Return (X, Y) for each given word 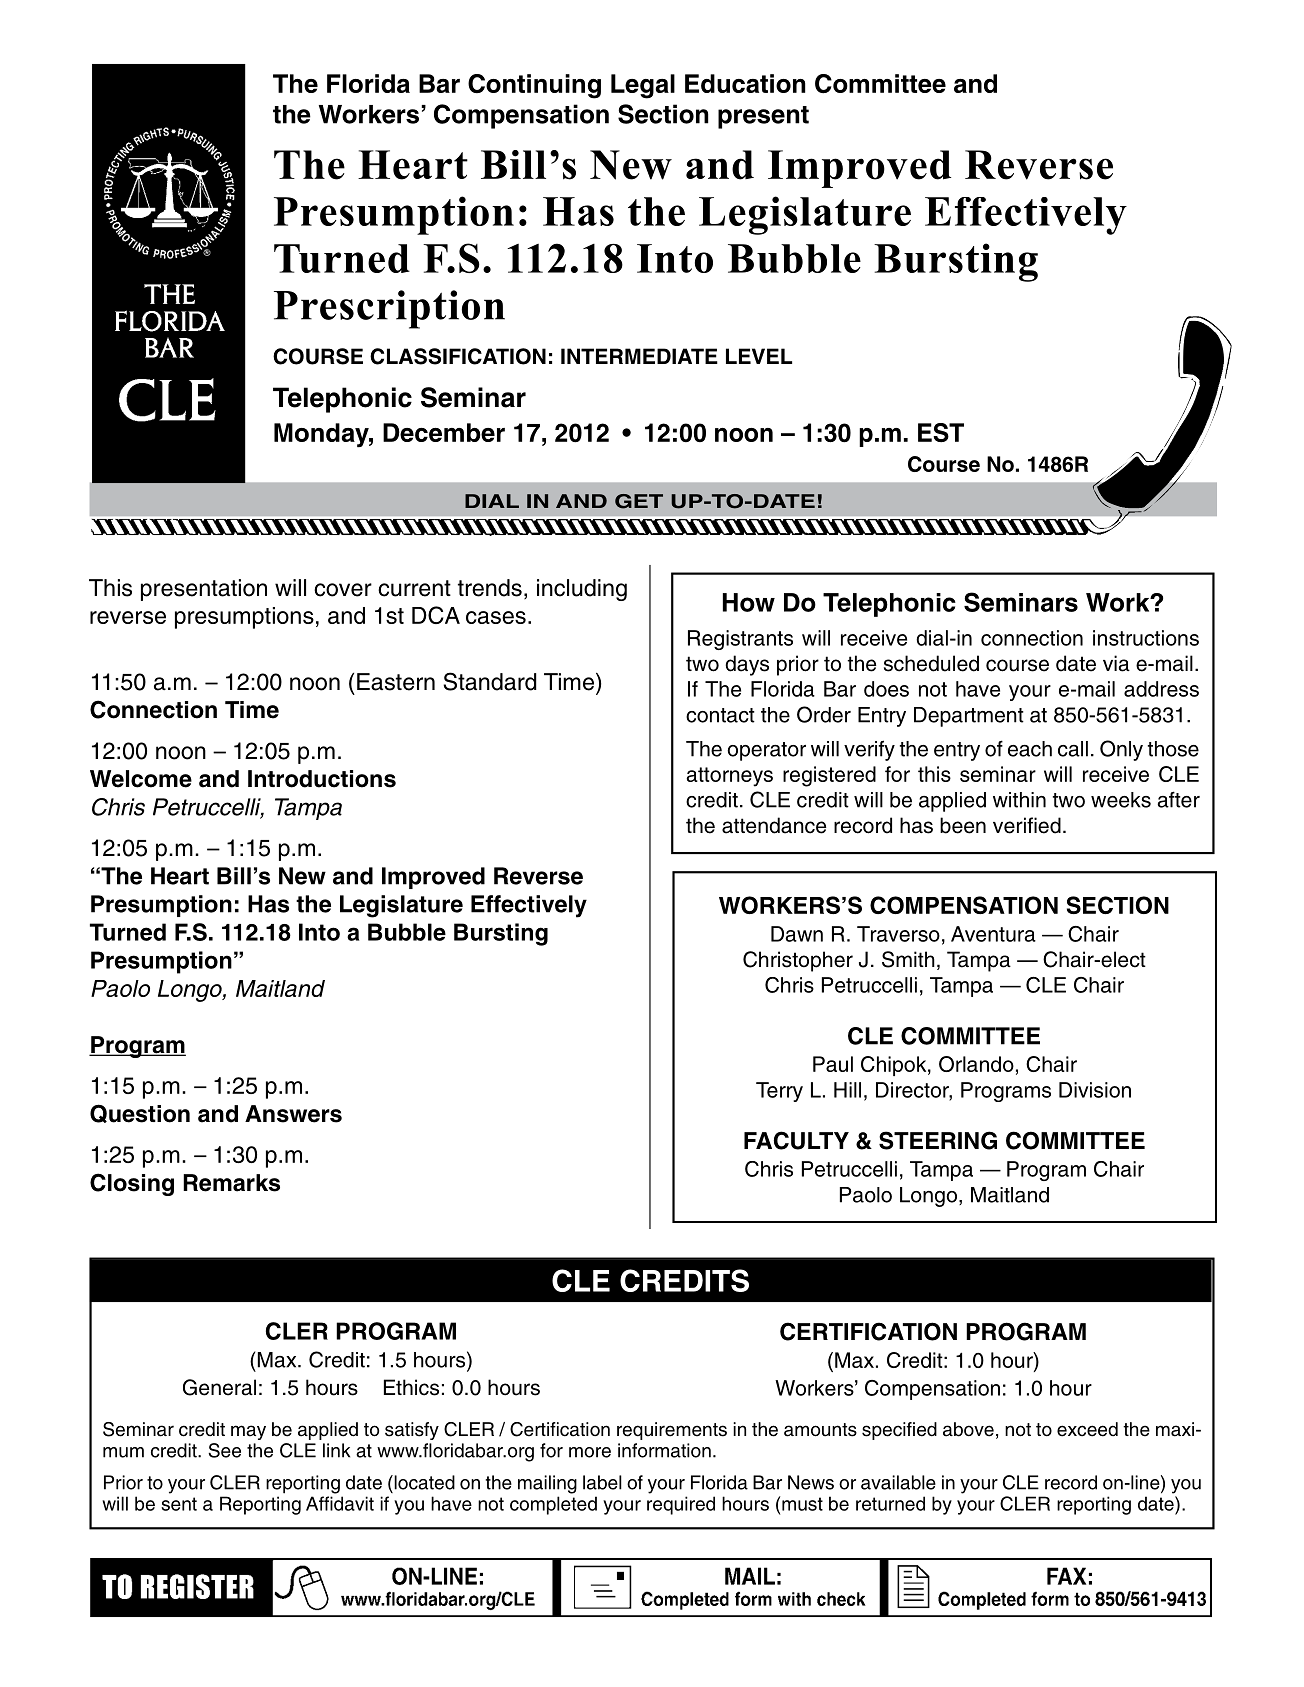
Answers (293, 1114)
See (224, 1450)
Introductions (322, 779)
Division (1095, 1090)
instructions (1146, 638)
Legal (643, 86)
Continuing (534, 86)
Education (745, 83)
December (444, 432)
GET (639, 501)
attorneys (729, 777)
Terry (779, 1092)
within (1019, 800)
